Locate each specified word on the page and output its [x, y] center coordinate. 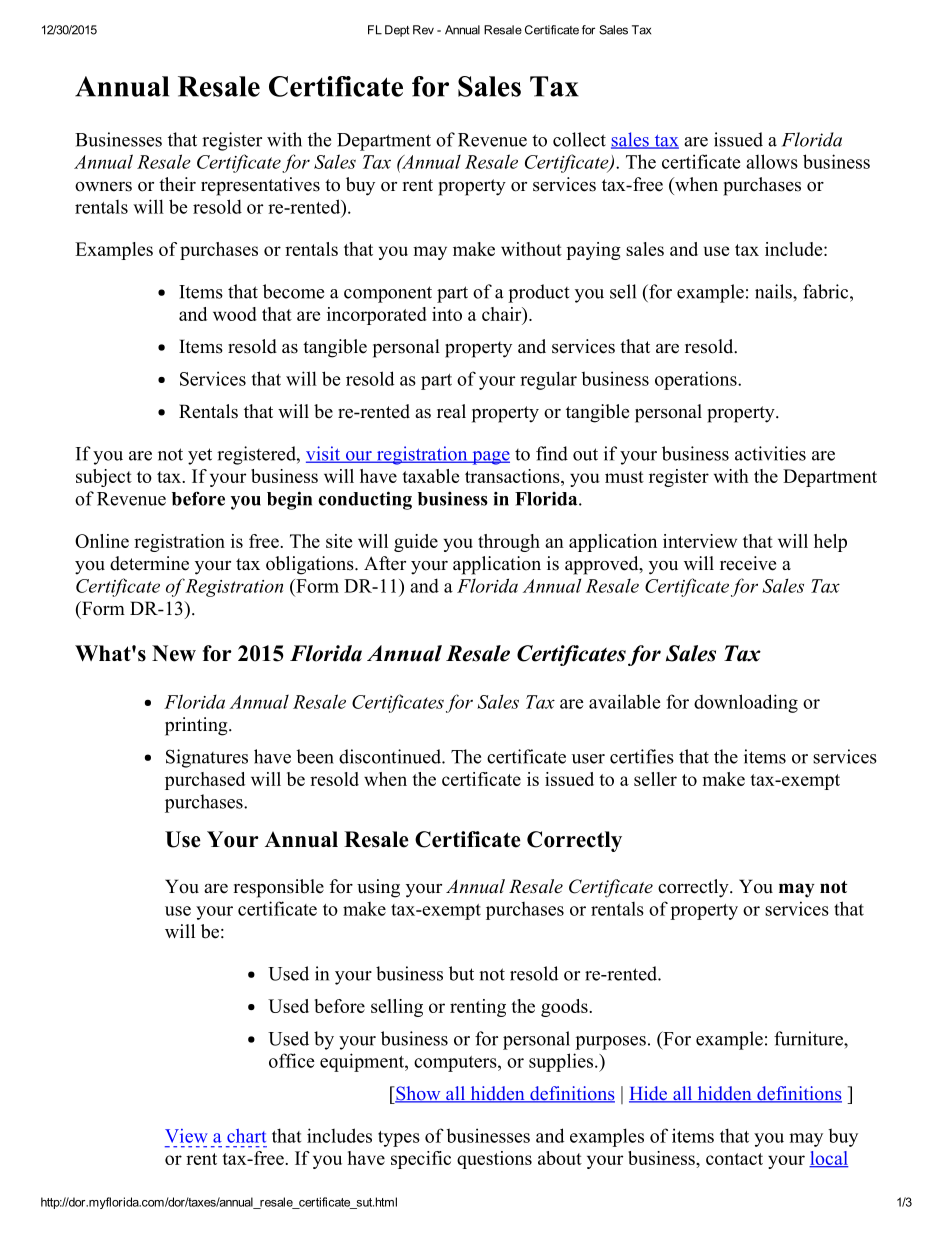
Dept [397, 31]
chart [246, 1136]
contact [734, 1159]
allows [772, 161]
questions [494, 1160]
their [177, 184]
